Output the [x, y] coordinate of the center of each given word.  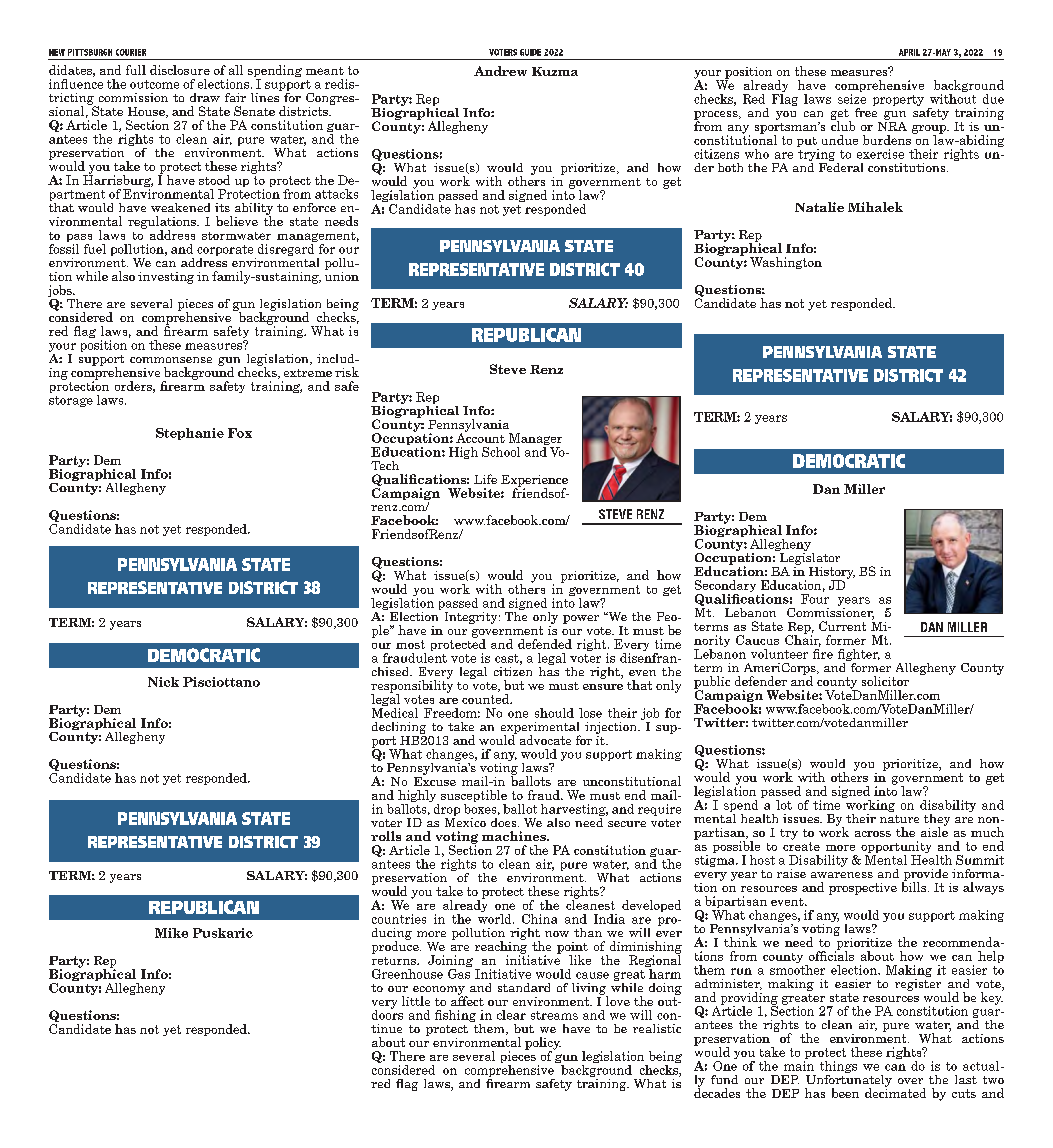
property [898, 100]
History [832, 574]
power [581, 619]
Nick [163, 682]
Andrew [500, 71]
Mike [171, 933]
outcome [154, 84]
